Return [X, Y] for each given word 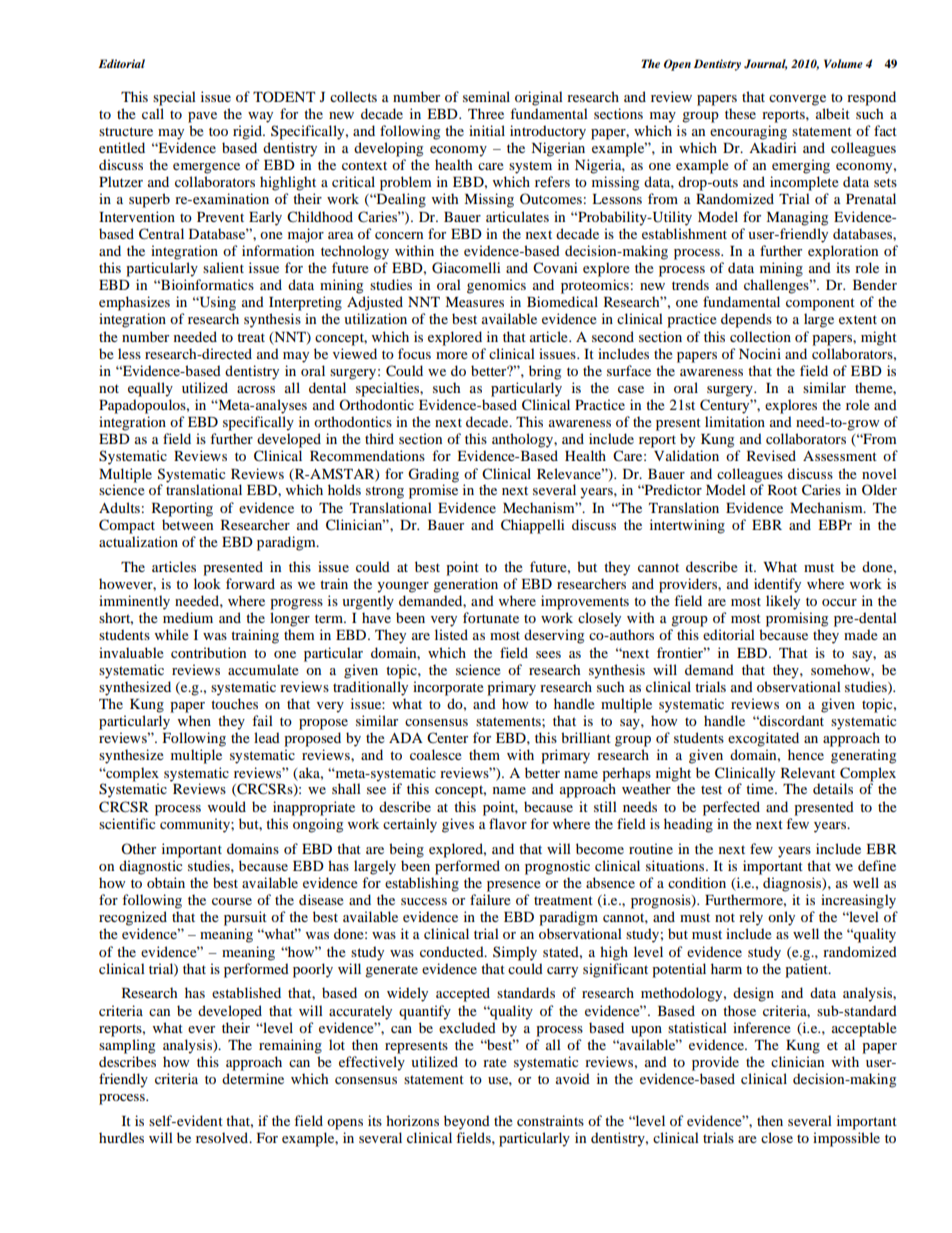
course [232, 901]
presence [514, 886]
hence [806, 754]
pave [202, 117]
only [781, 918]
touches [234, 703]
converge [797, 100]
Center [447, 737]
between [187, 524]
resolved [223, 1137]
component [820, 304]
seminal [486, 96]
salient [223, 267]
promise [433, 491]
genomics [496, 286]
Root [782, 490]
